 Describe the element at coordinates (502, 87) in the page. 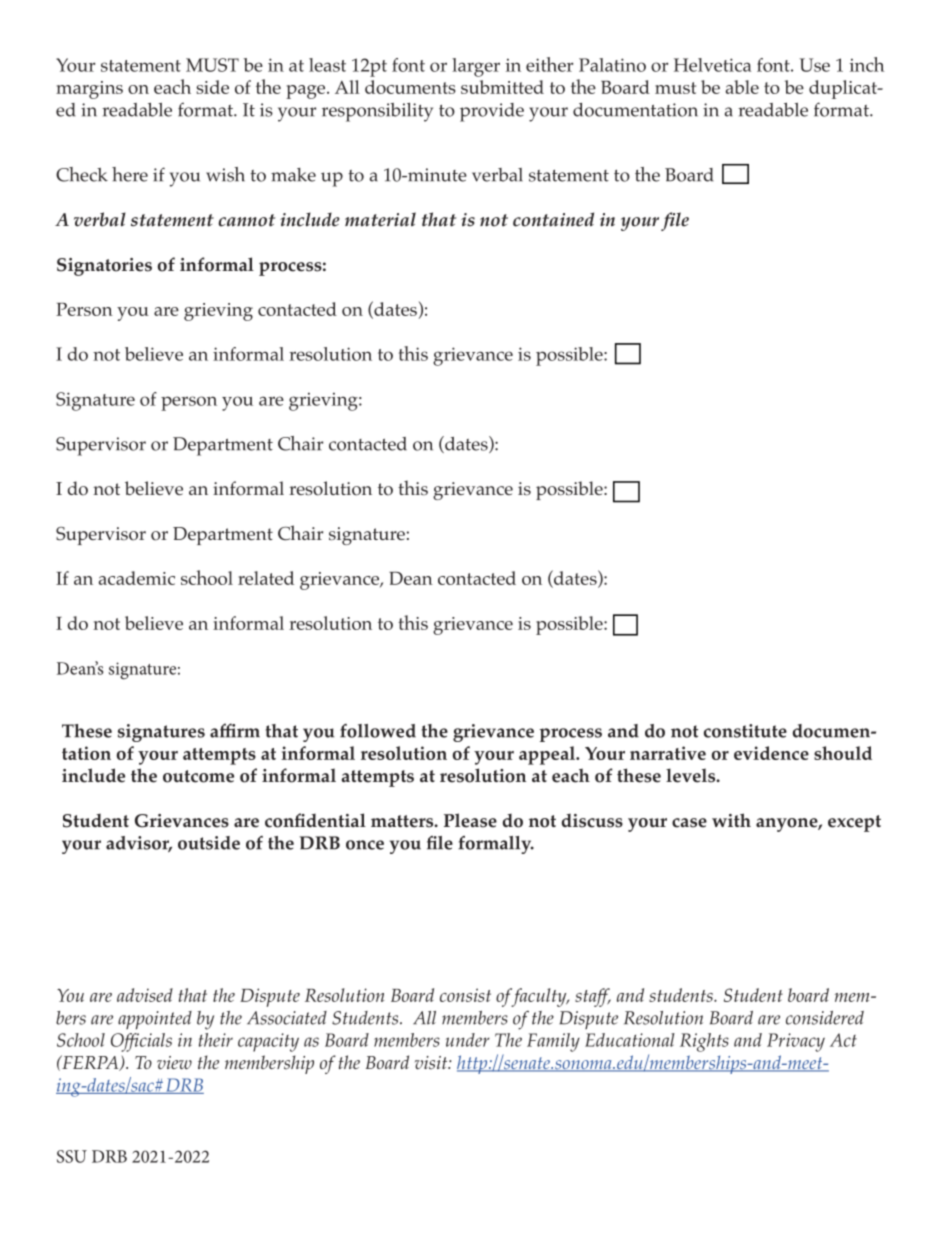

I see `submitted` at that location.
